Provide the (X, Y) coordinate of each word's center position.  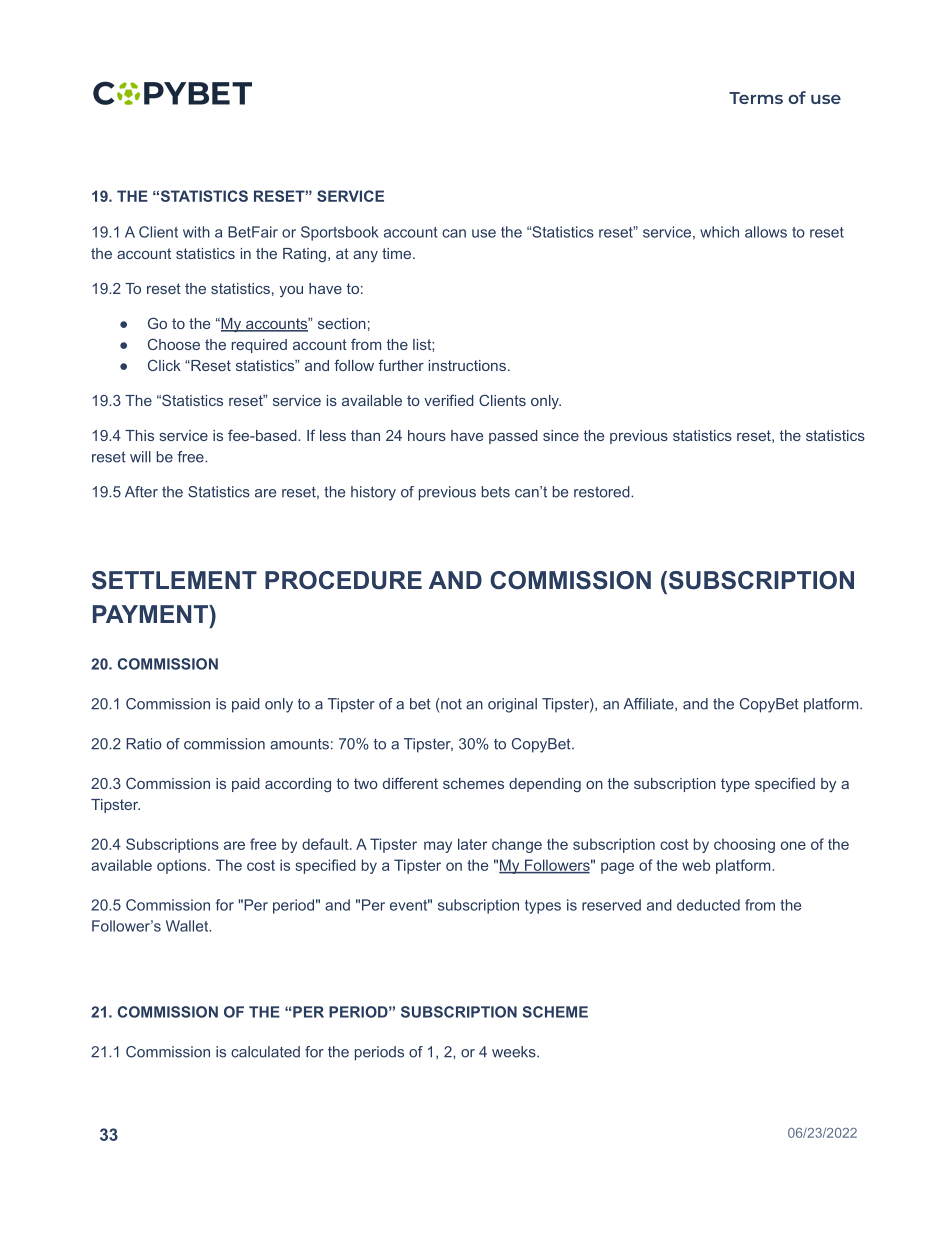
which (719, 232)
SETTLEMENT (174, 580)
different (410, 783)
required (259, 346)
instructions (467, 365)
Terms (756, 98)
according (298, 785)
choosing (744, 845)
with (196, 232)
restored (603, 492)
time (396, 253)
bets (496, 492)
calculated (265, 1052)
